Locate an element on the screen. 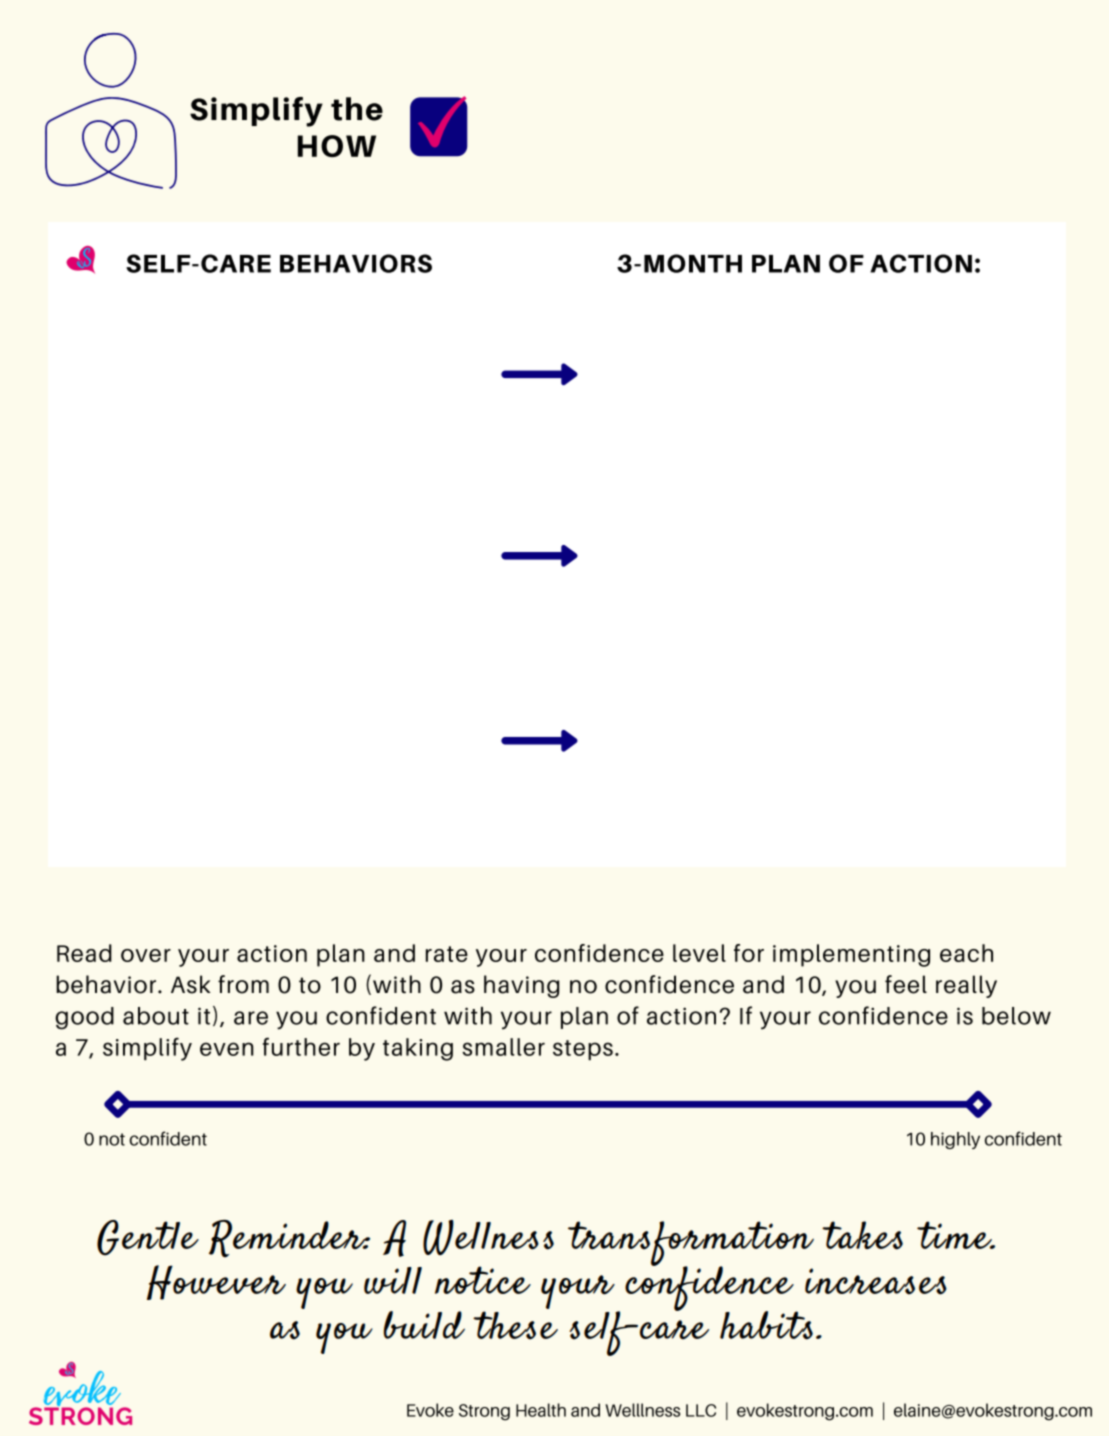 The image size is (1109, 1436). having is located at coordinates (521, 986).
